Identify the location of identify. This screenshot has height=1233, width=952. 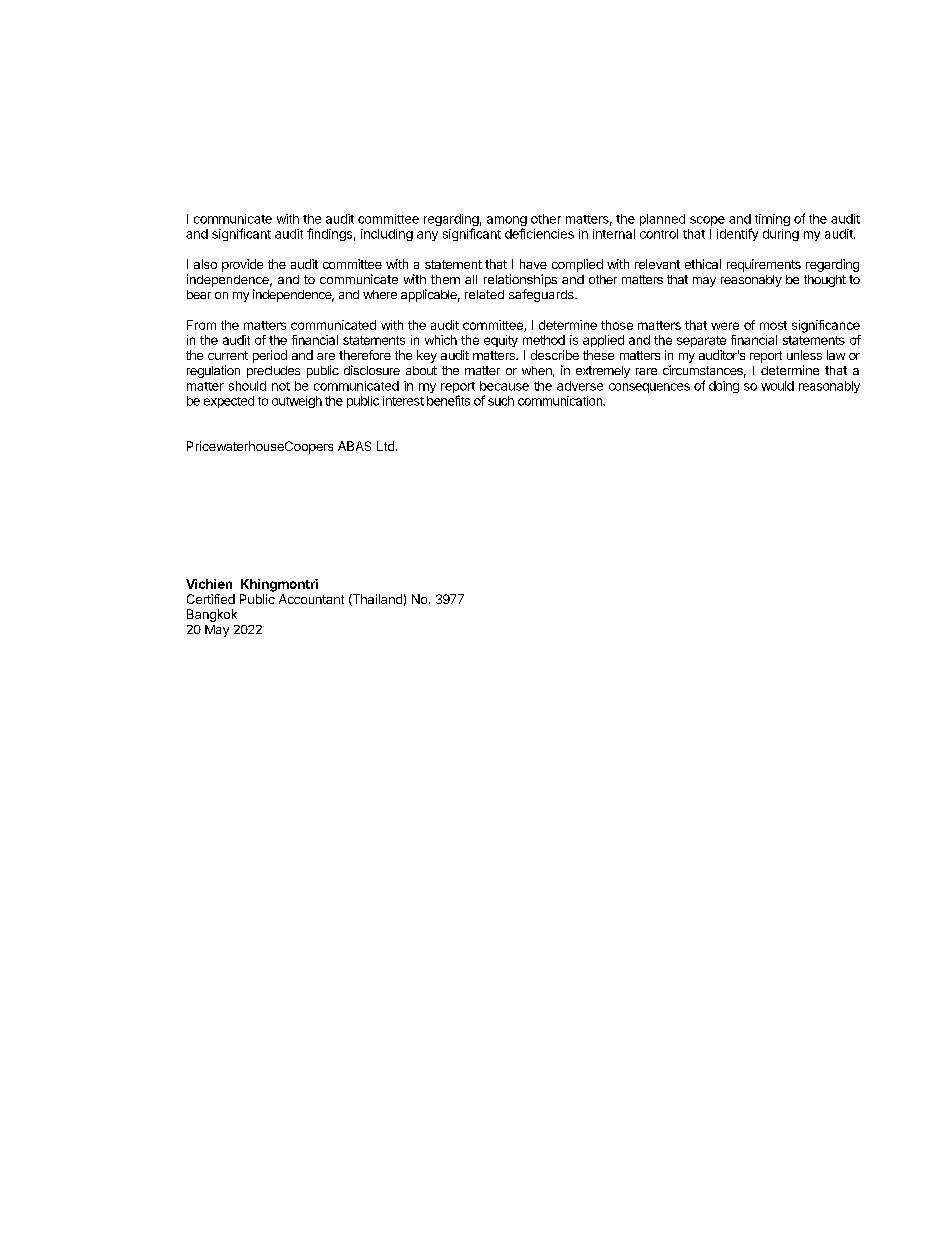
(737, 234).
